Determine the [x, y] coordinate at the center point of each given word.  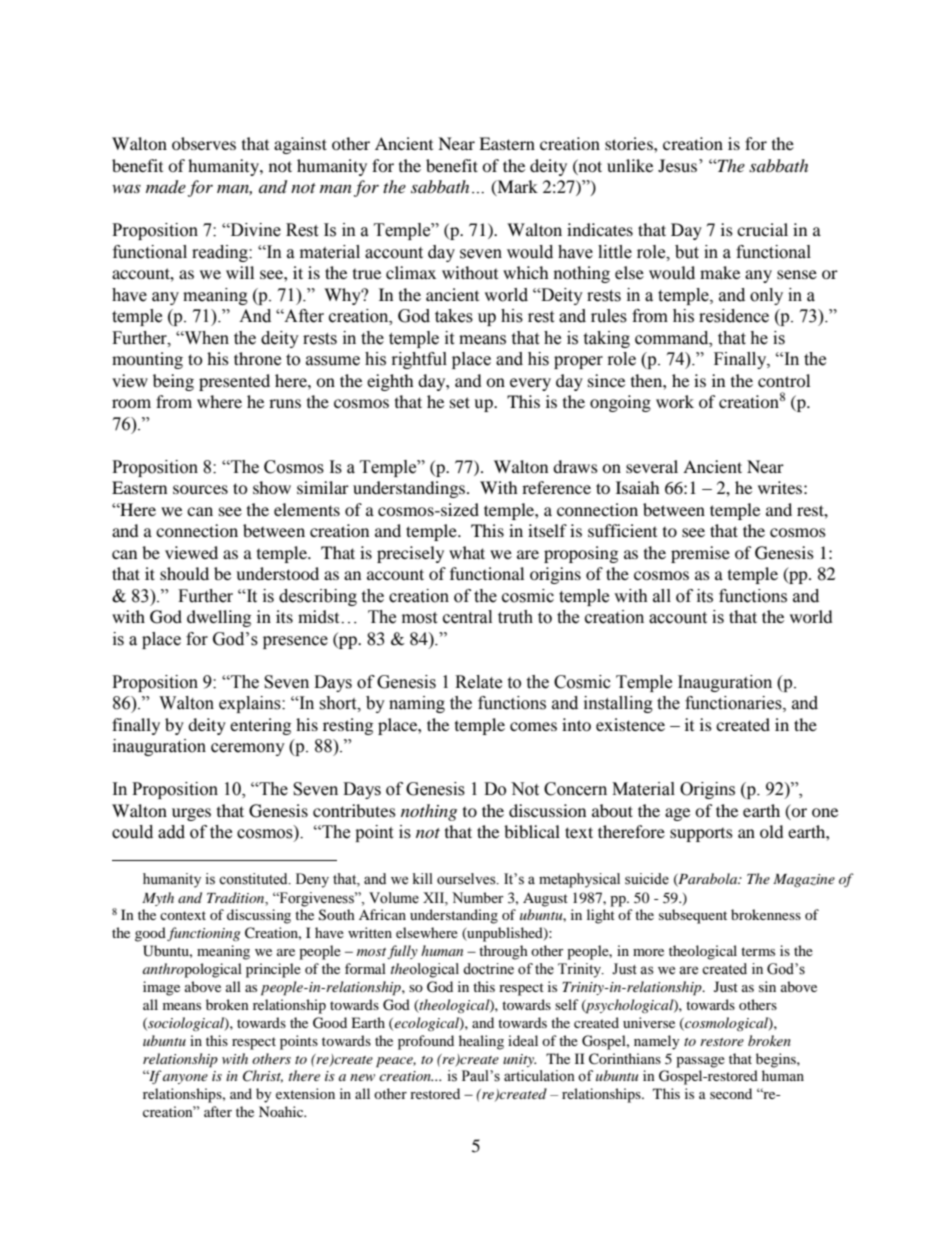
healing [481, 1042]
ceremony [248, 749]
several [652, 466]
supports [701, 835]
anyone [185, 1079]
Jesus [679, 165]
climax [411, 272]
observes [204, 143]
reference [556, 487]
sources [200, 489]
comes [533, 726]
